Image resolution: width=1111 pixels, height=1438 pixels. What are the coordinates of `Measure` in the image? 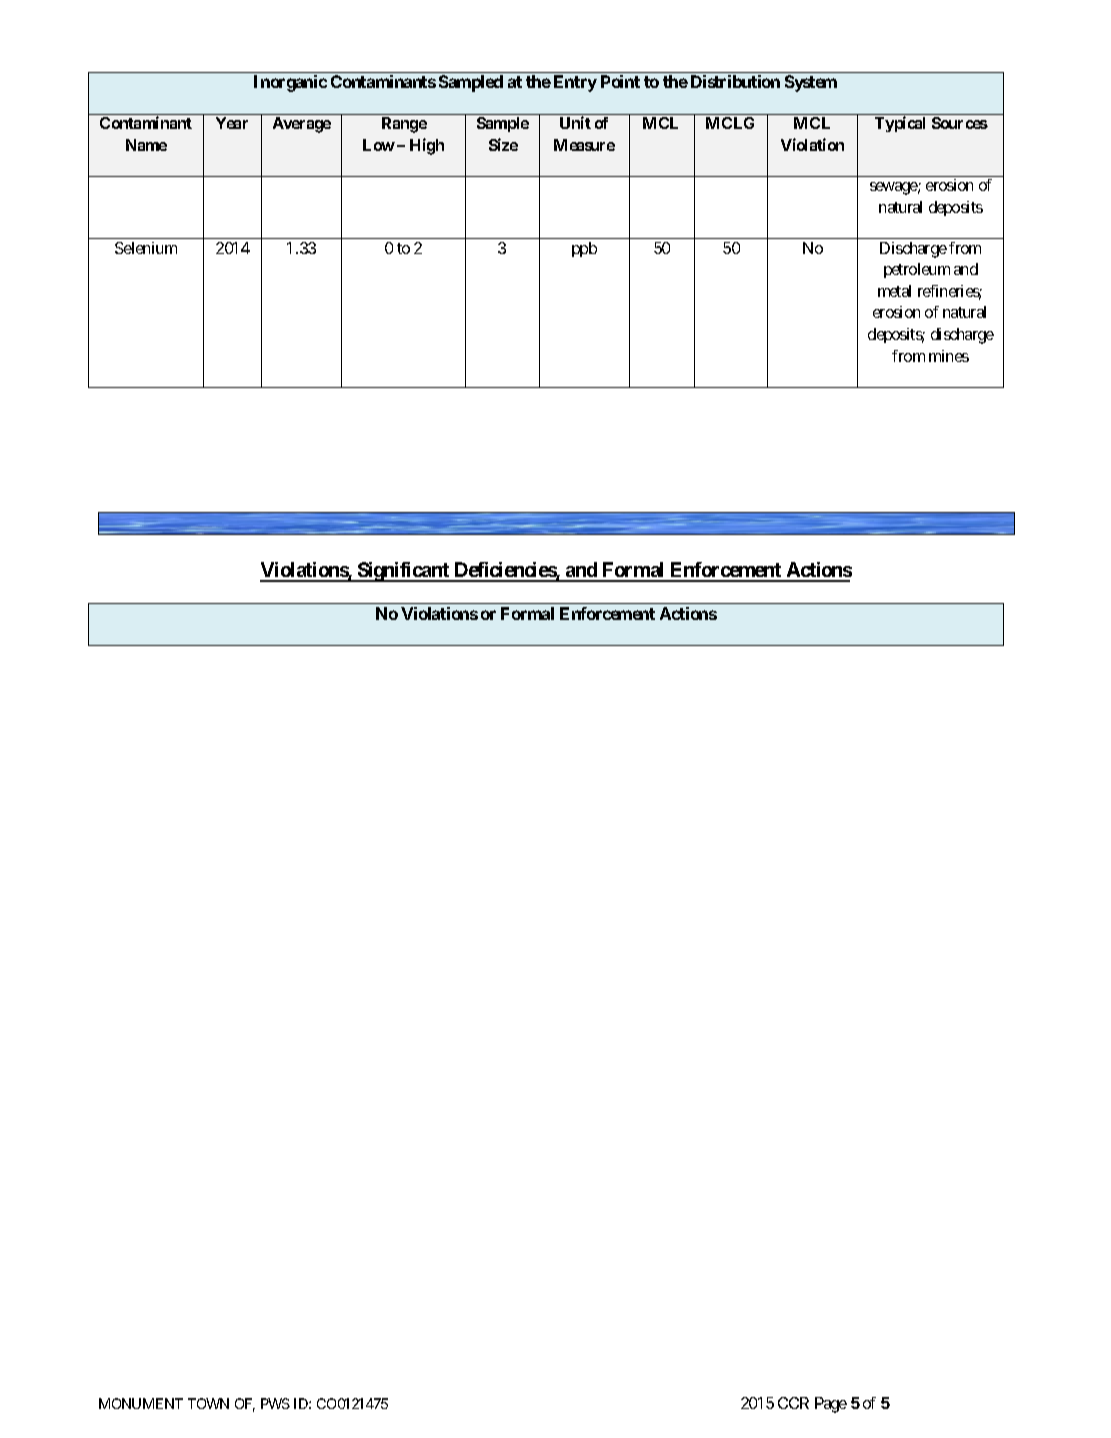 It's located at (584, 145).
